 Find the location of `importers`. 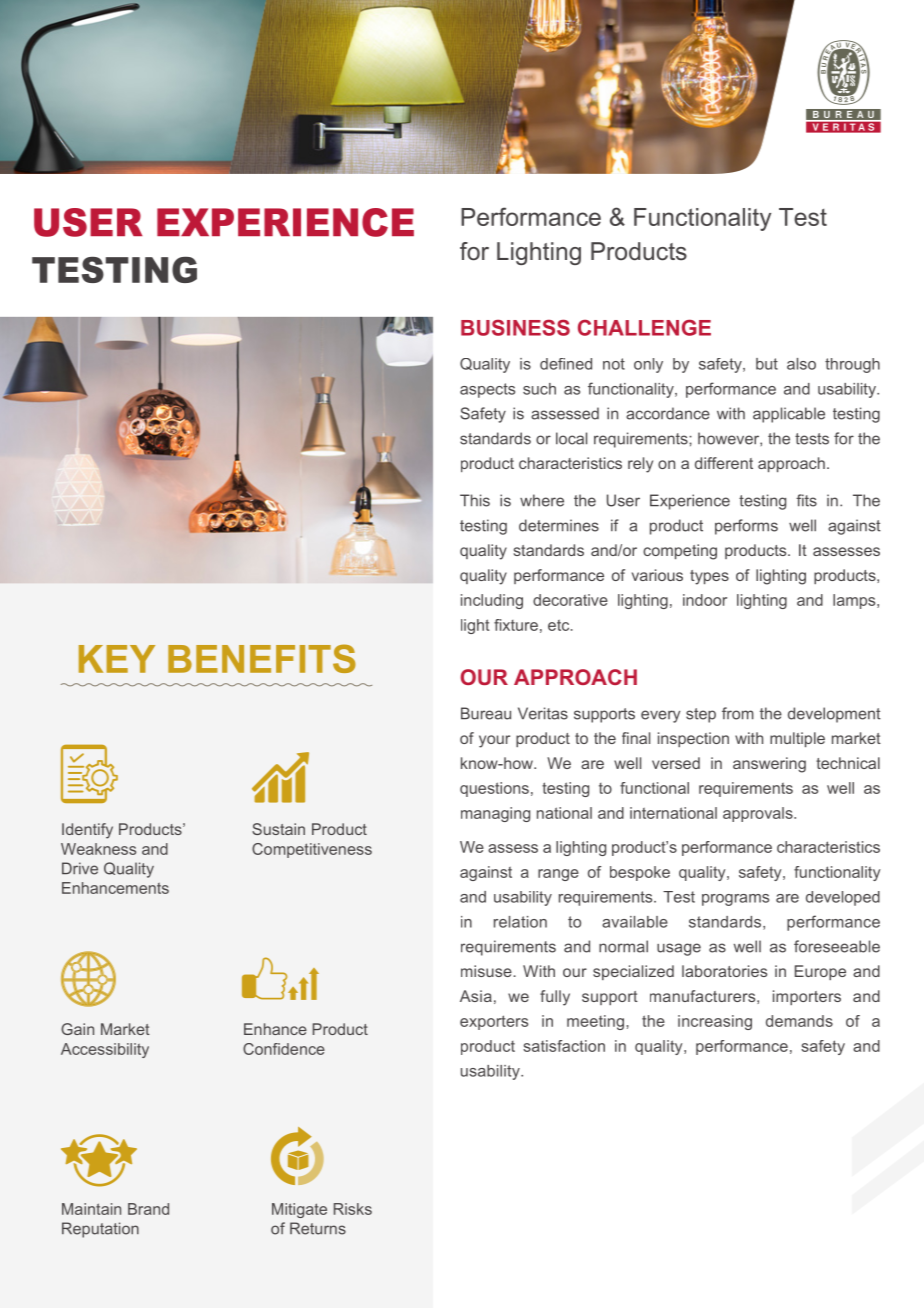

importers is located at coordinates (807, 997).
